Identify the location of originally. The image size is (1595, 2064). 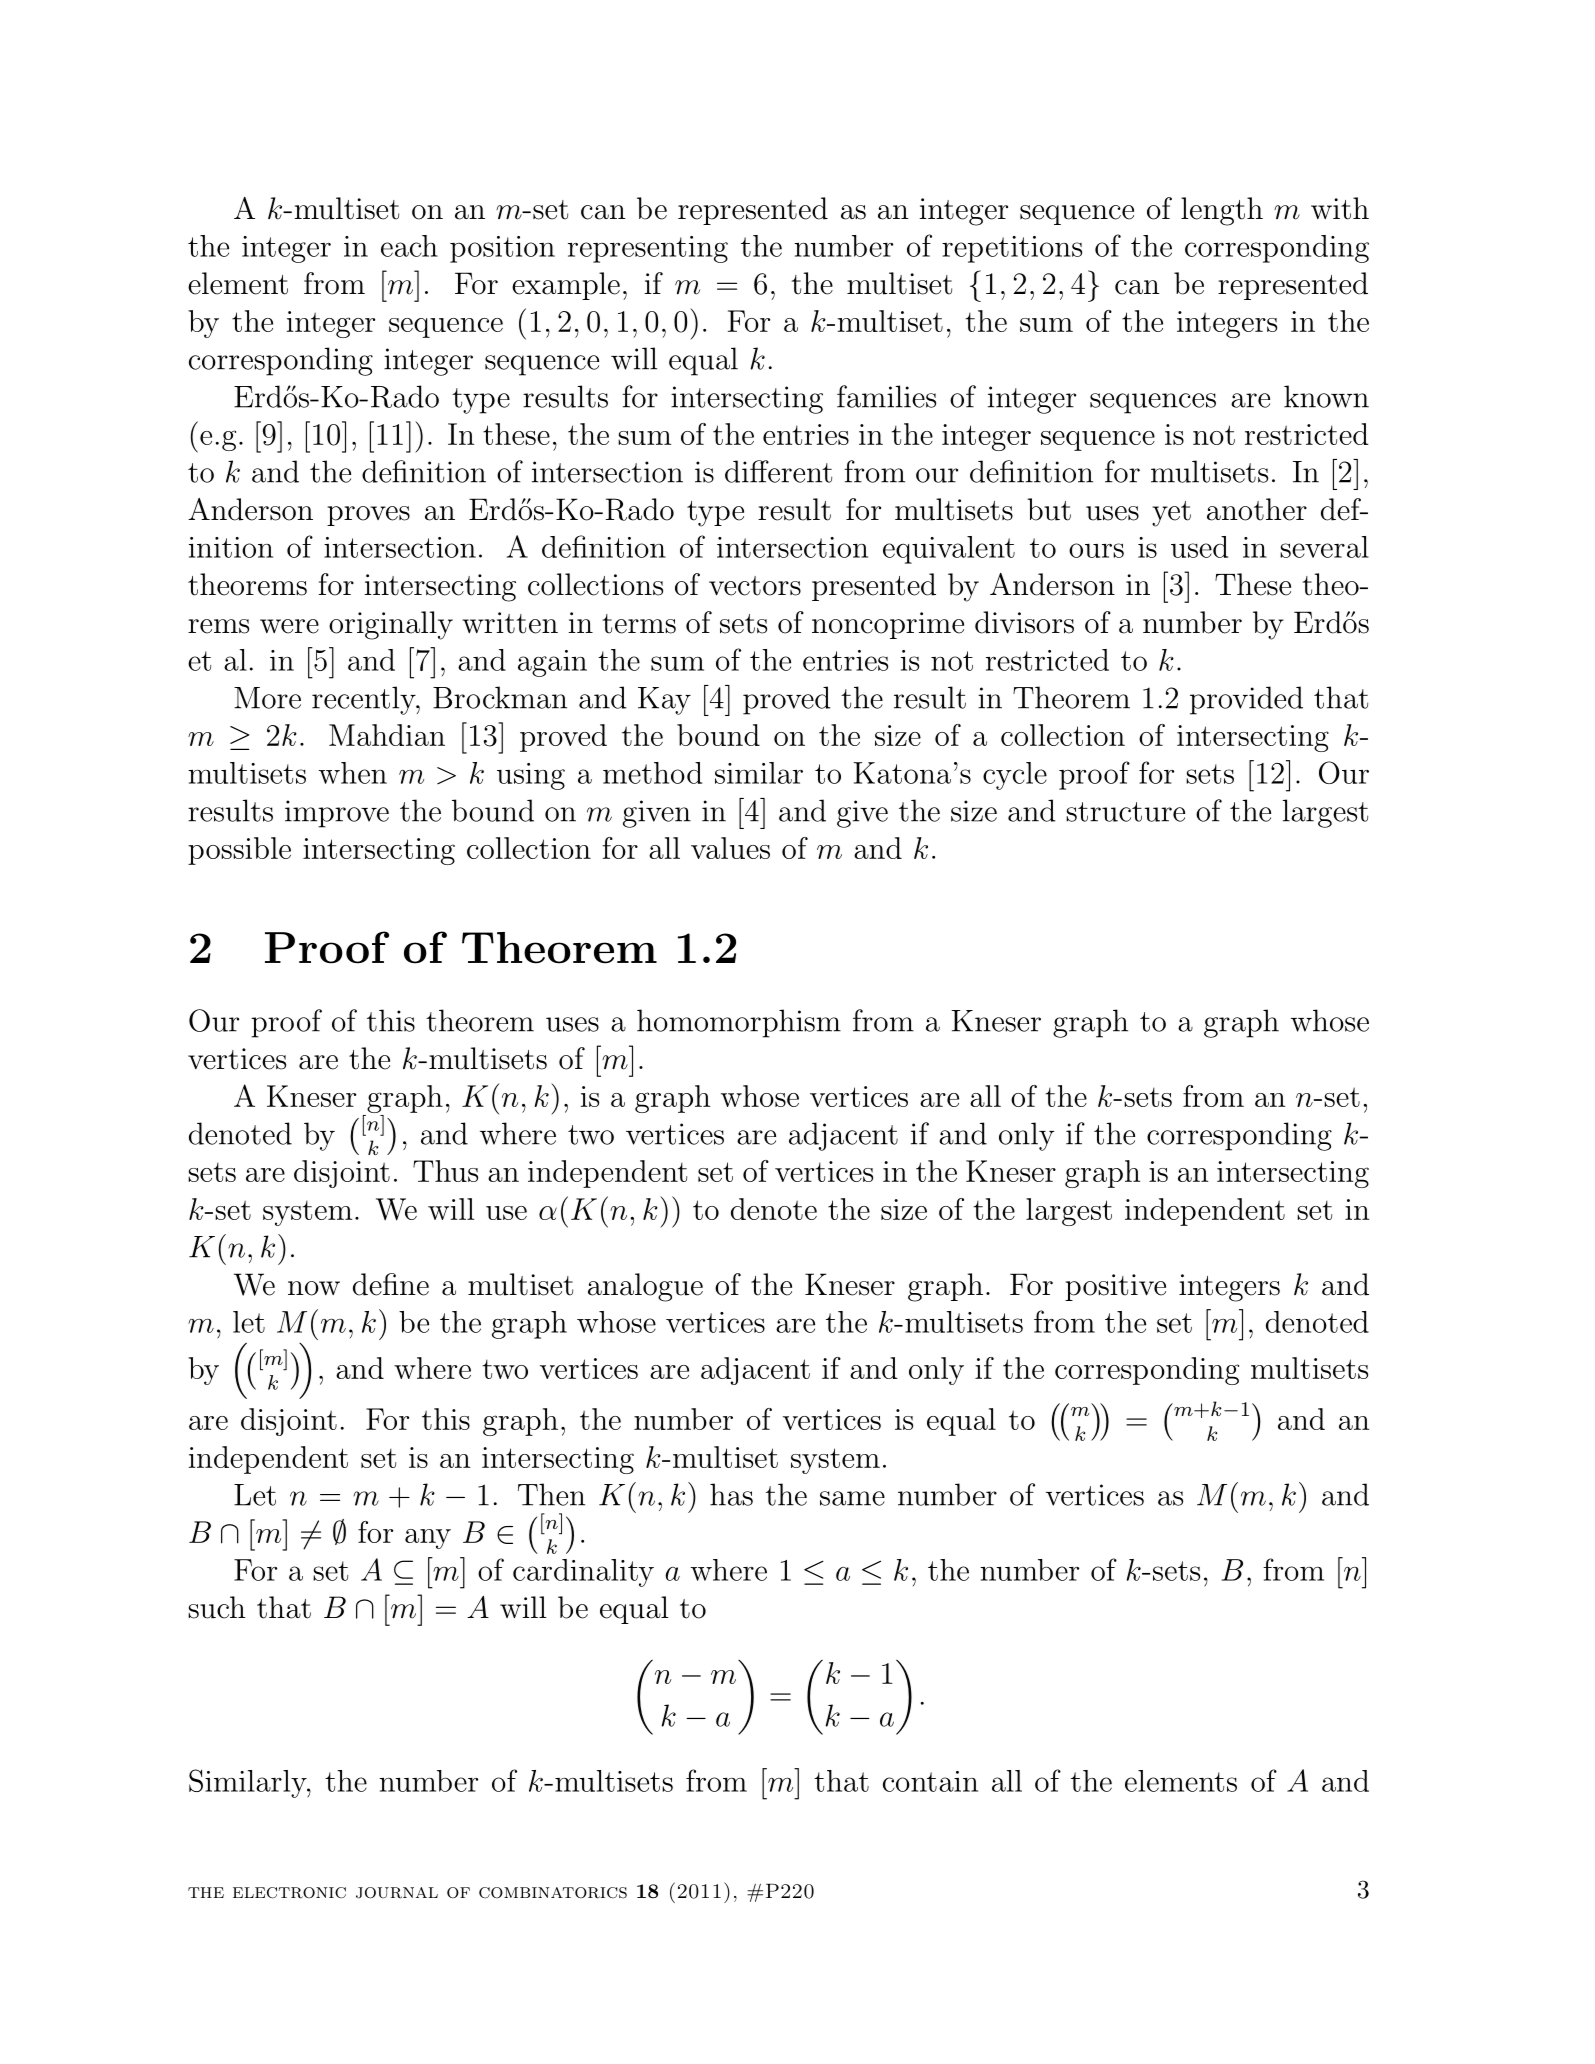
(391, 625).
